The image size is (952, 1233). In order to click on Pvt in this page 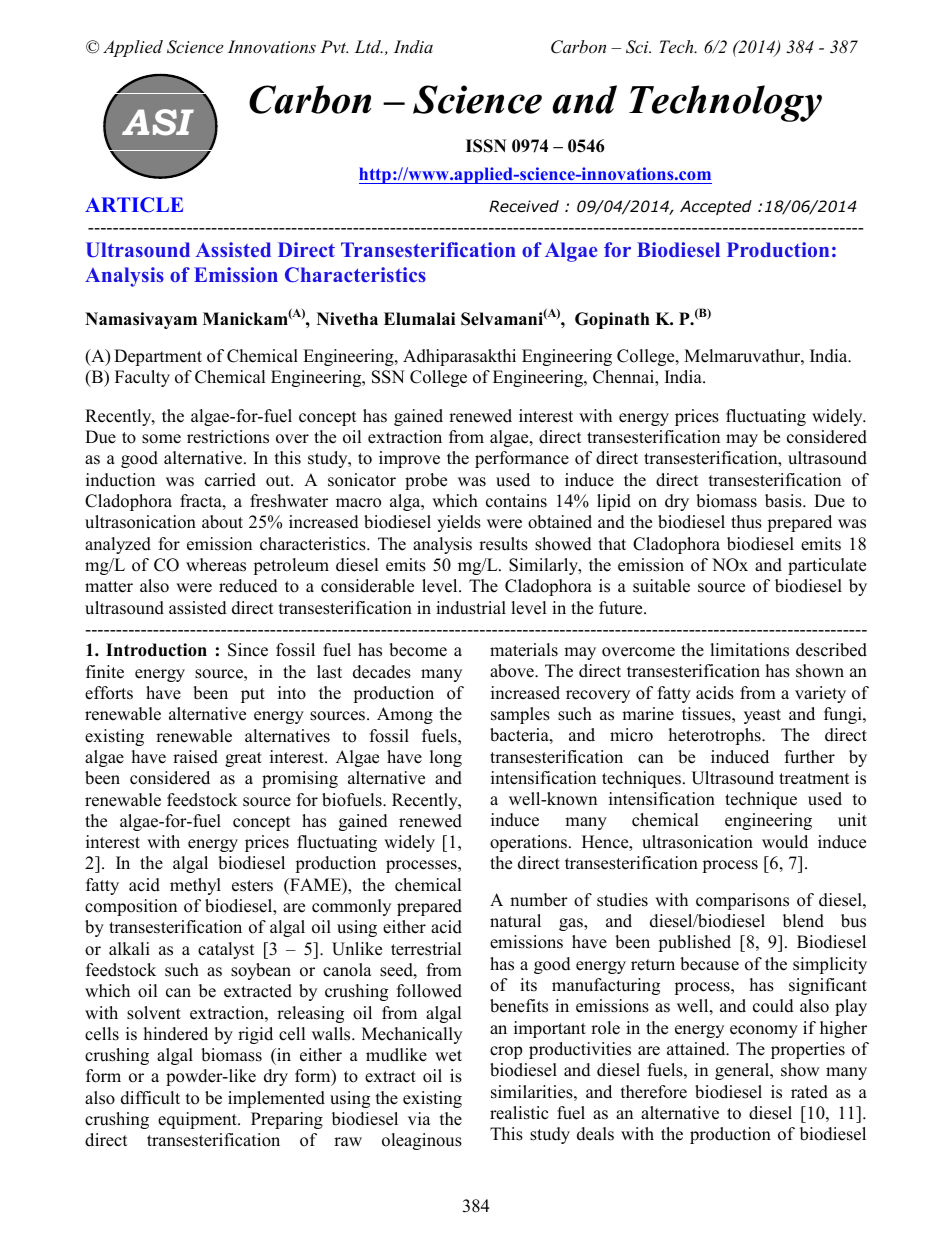, I will do `click(334, 46)`.
